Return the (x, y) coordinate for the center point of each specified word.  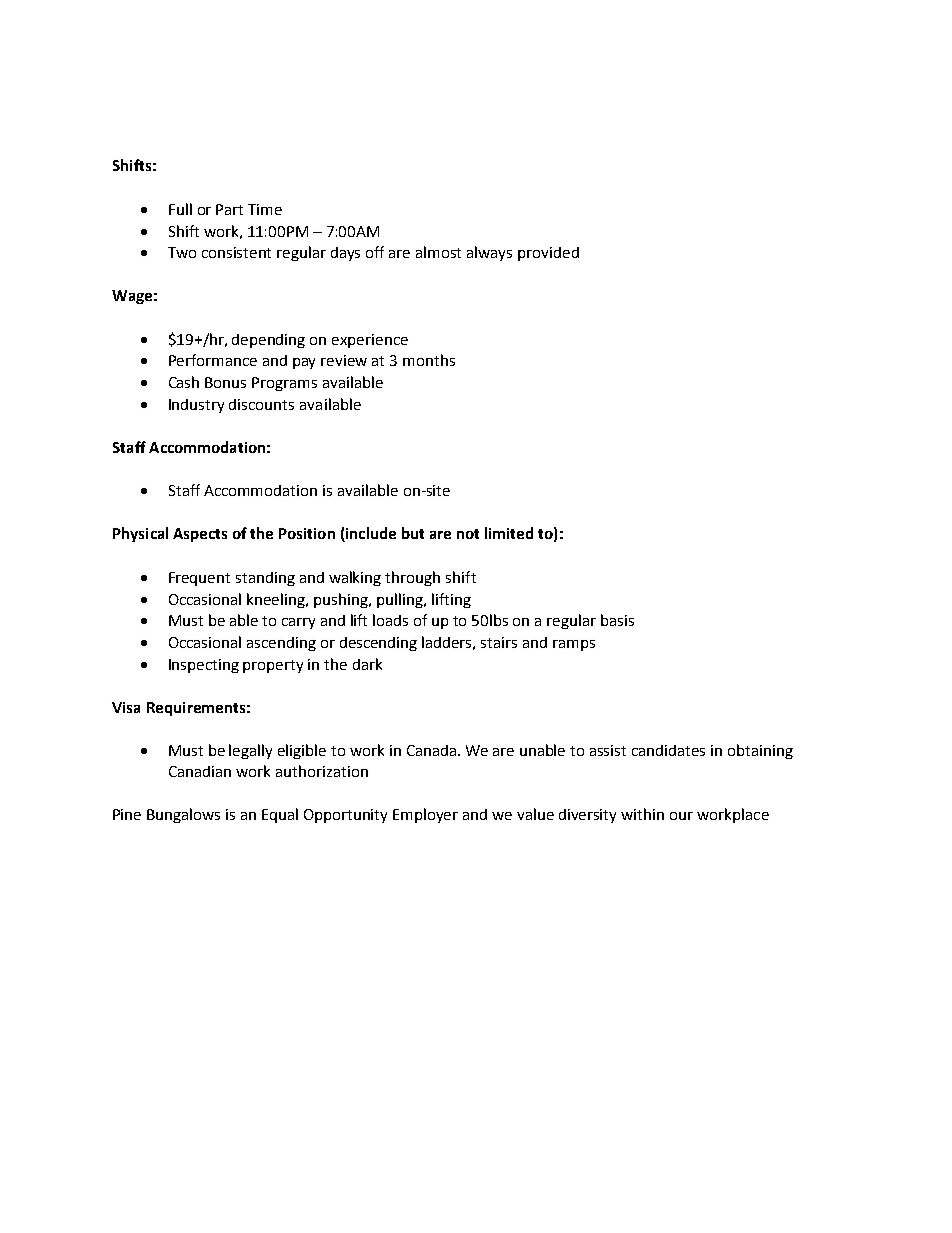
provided (548, 254)
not (468, 534)
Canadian (200, 771)
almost (438, 252)
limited (509, 533)
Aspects (200, 535)
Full (180, 209)
